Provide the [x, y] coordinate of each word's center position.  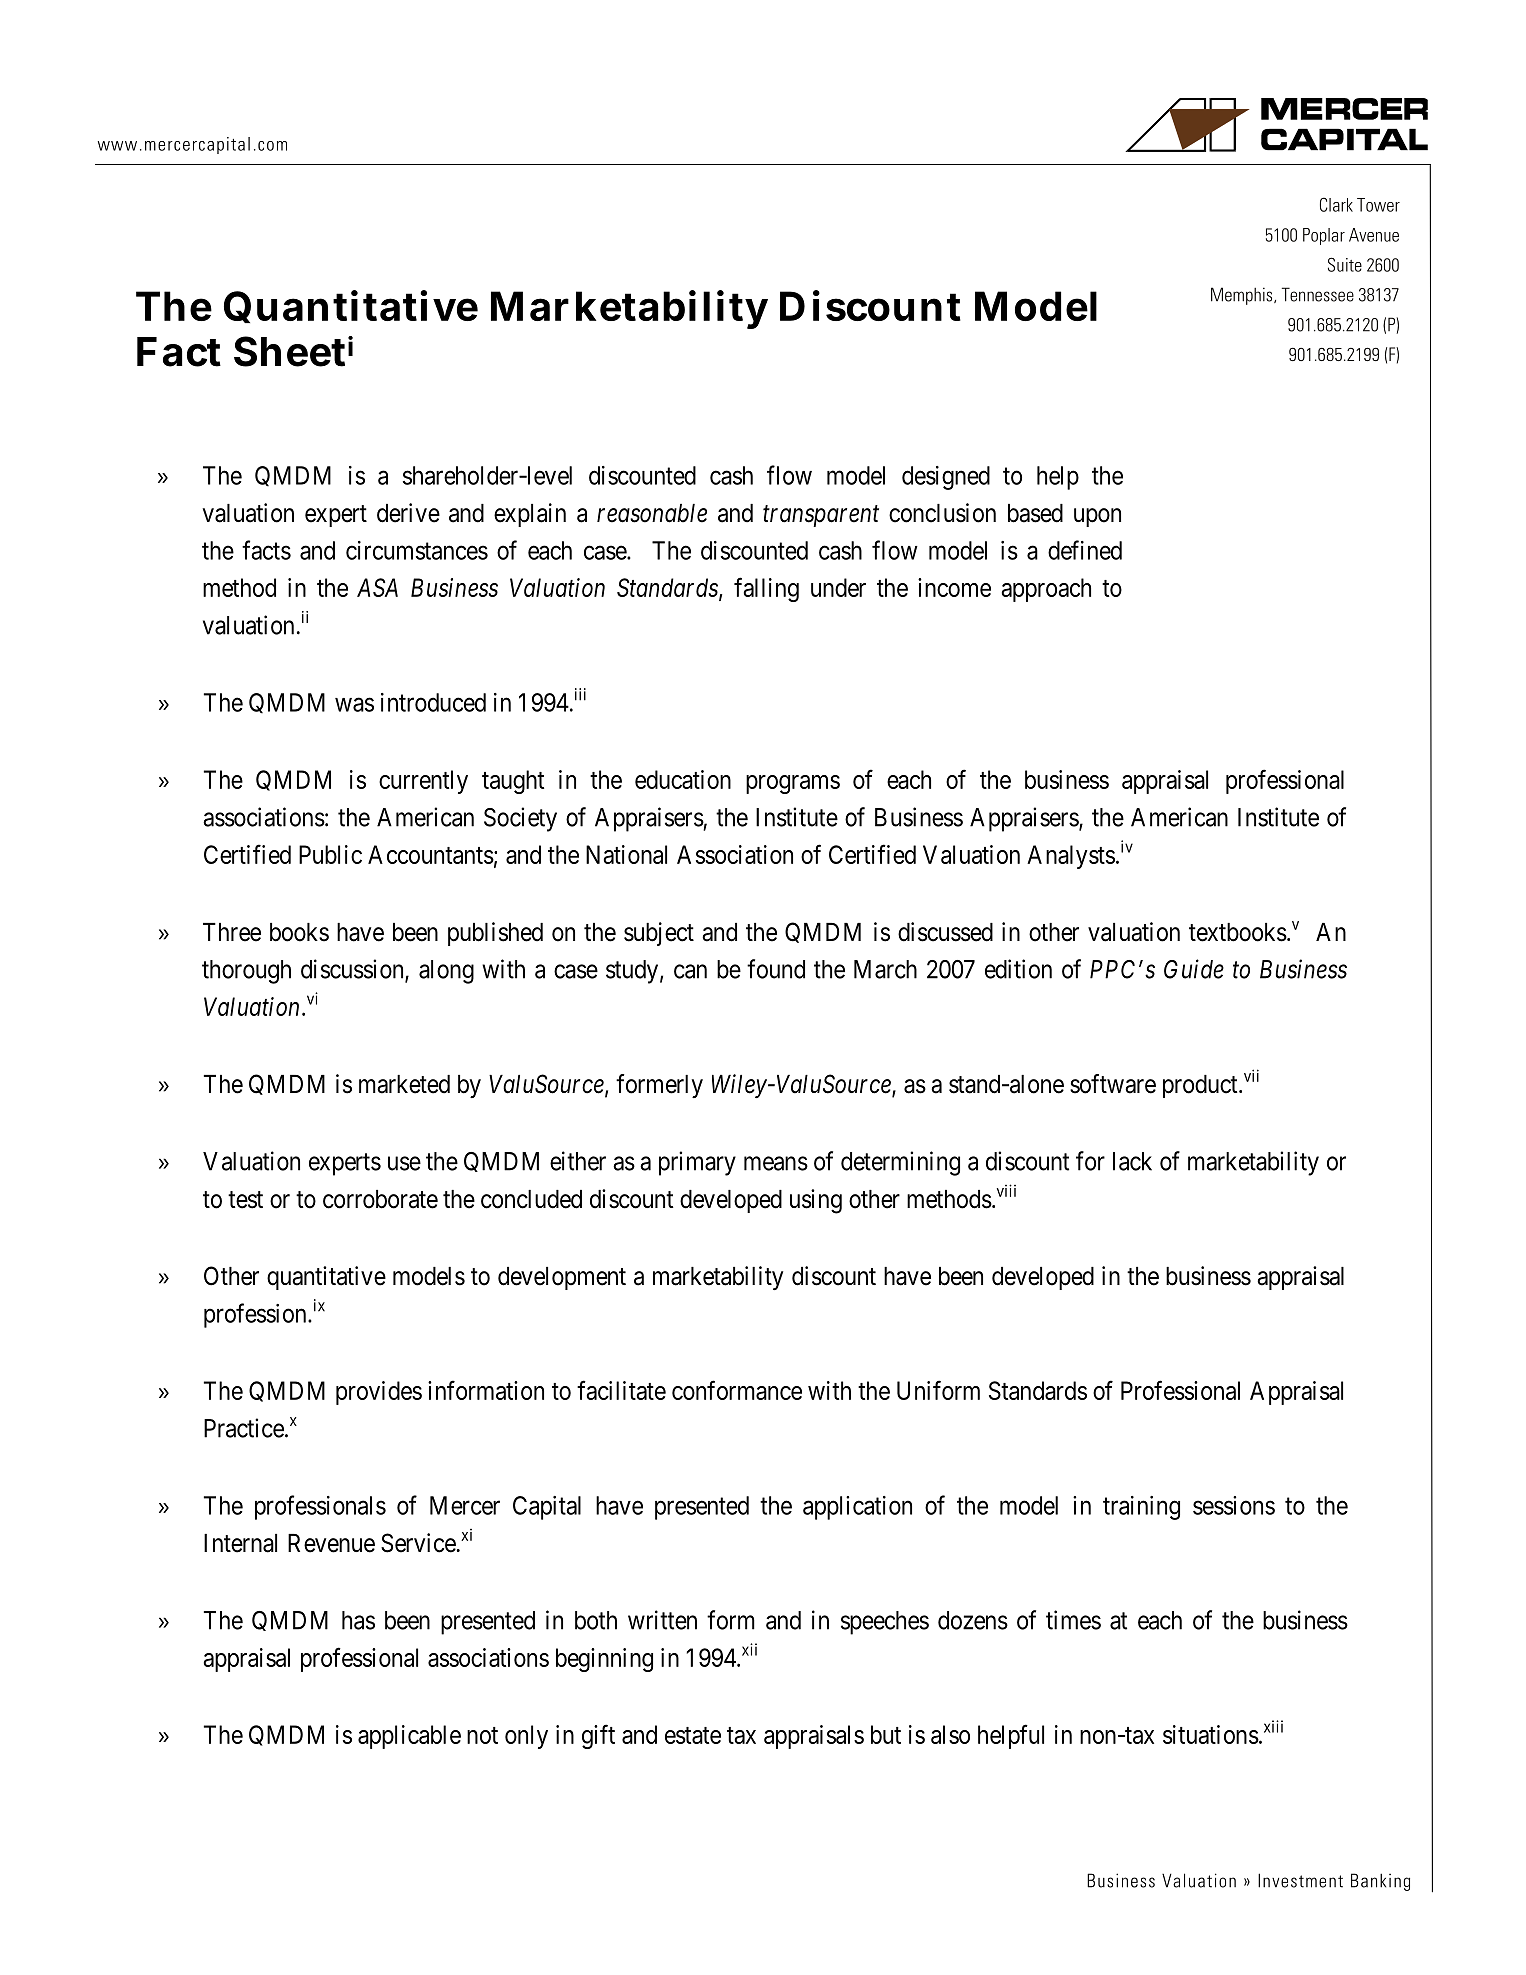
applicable [409, 1737]
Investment [1300, 1880]
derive [408, 513]
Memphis [1243, 296]
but [886, 1734]
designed [946, 478]
